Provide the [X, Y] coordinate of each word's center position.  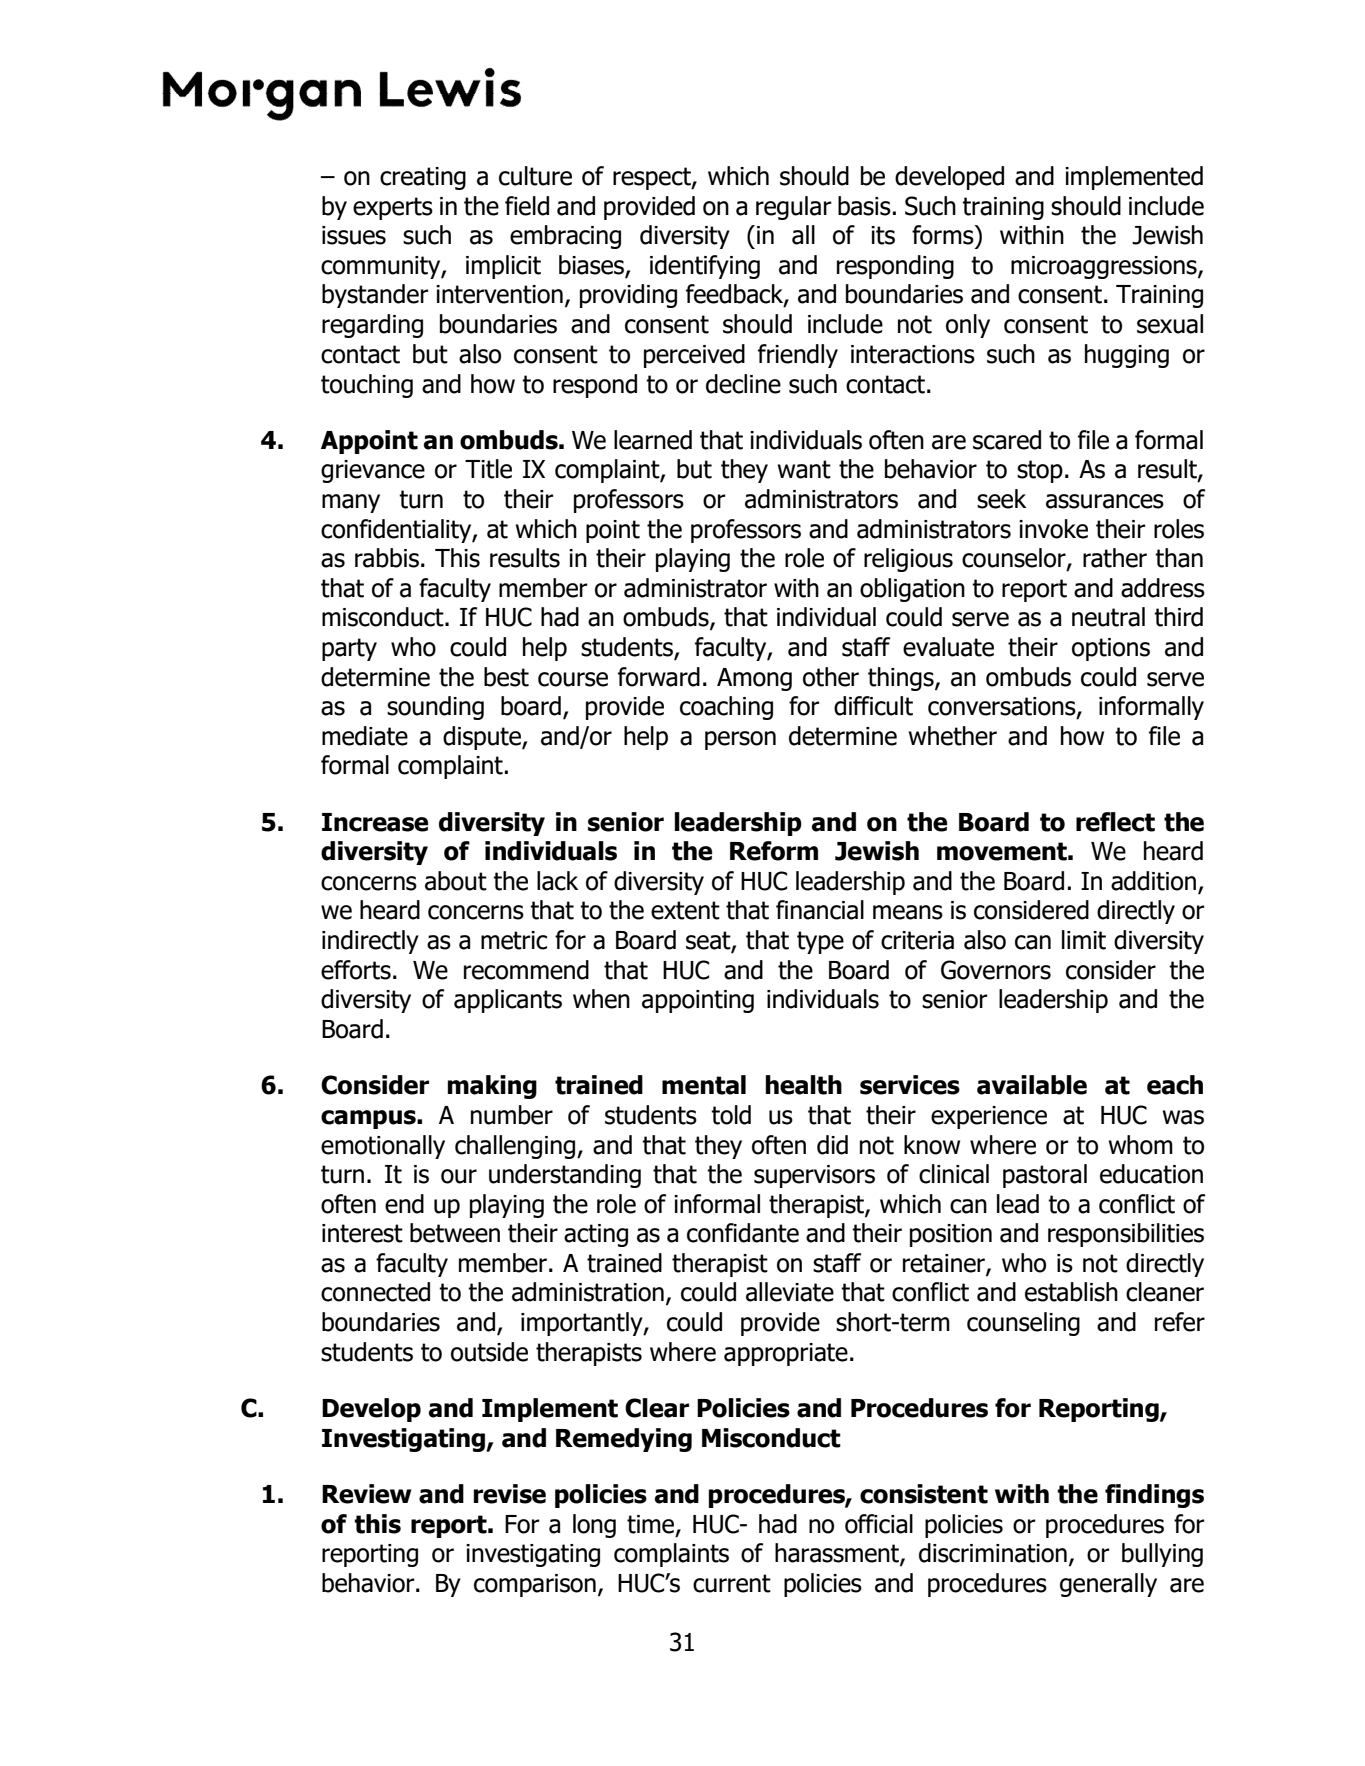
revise [510, 1494]
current [732, 1583]
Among [754, 679]
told [731, 1115]
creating [423, 178]
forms [944, 235]
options [1111, 649]
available [1032, 1085]
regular [794, 208]
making [492, 1087]
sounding [435, 708]
